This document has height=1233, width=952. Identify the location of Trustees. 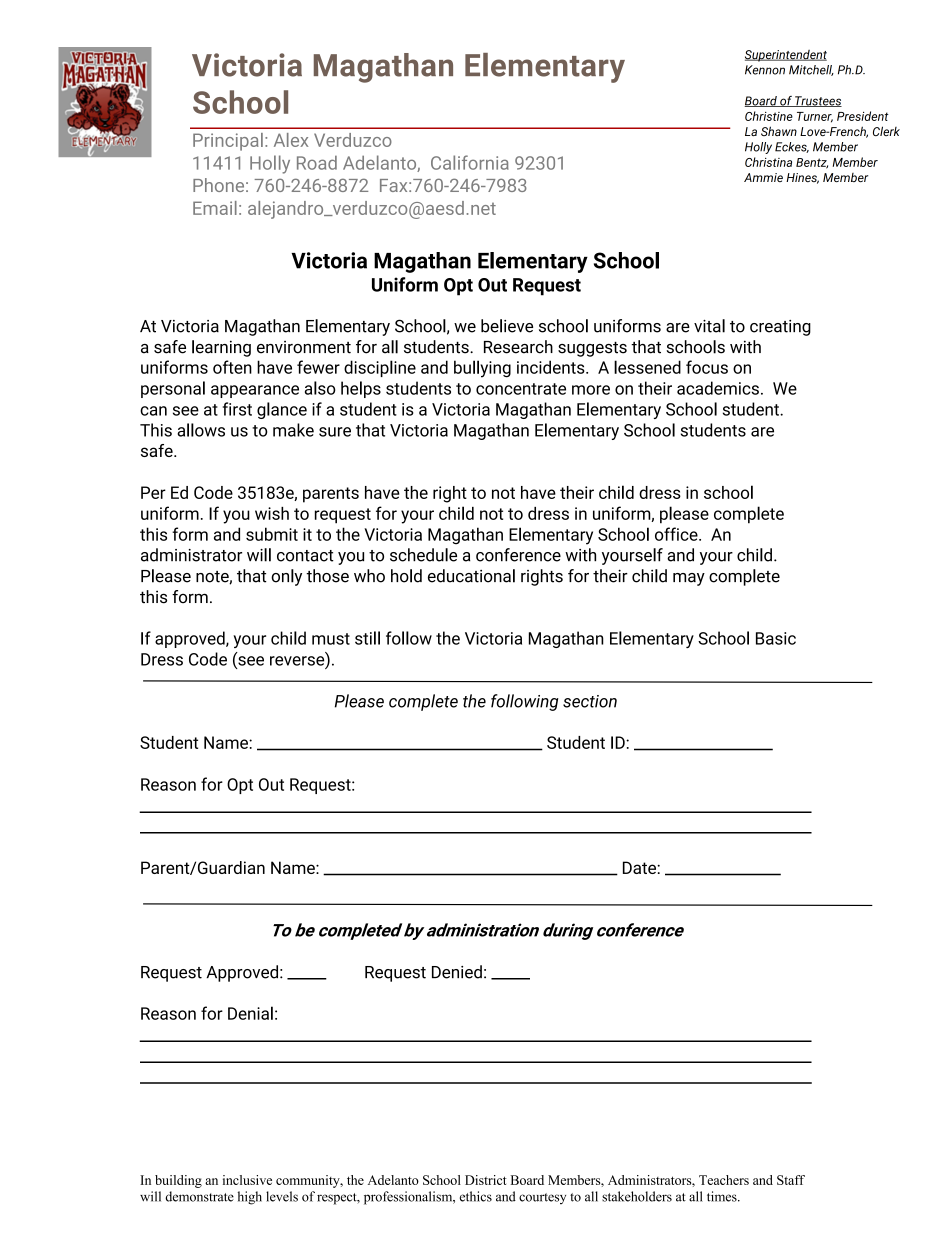
(817, 101).
